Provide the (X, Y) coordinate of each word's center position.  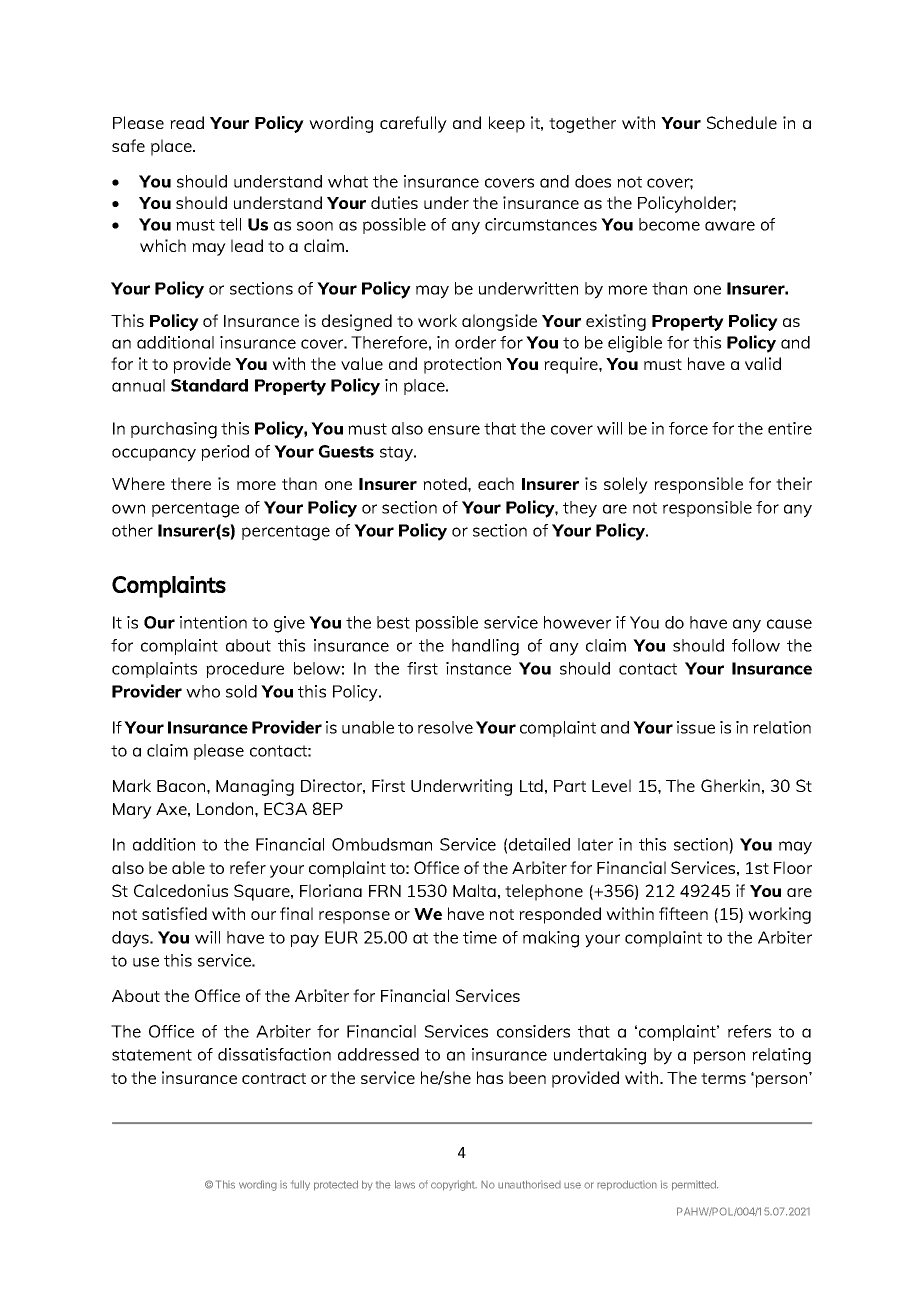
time (480, 937)
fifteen (683, 913)
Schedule (742, 122)
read (187, 122)
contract (274, 1078)
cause (789, 624)
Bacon (182, 786)
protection (462, 365)
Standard (209, 385)
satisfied (174, 913)
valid (763, 363)
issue (696, 727)
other (132, 530)
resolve (445, 727)
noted (446, 483)
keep (507, 124)
